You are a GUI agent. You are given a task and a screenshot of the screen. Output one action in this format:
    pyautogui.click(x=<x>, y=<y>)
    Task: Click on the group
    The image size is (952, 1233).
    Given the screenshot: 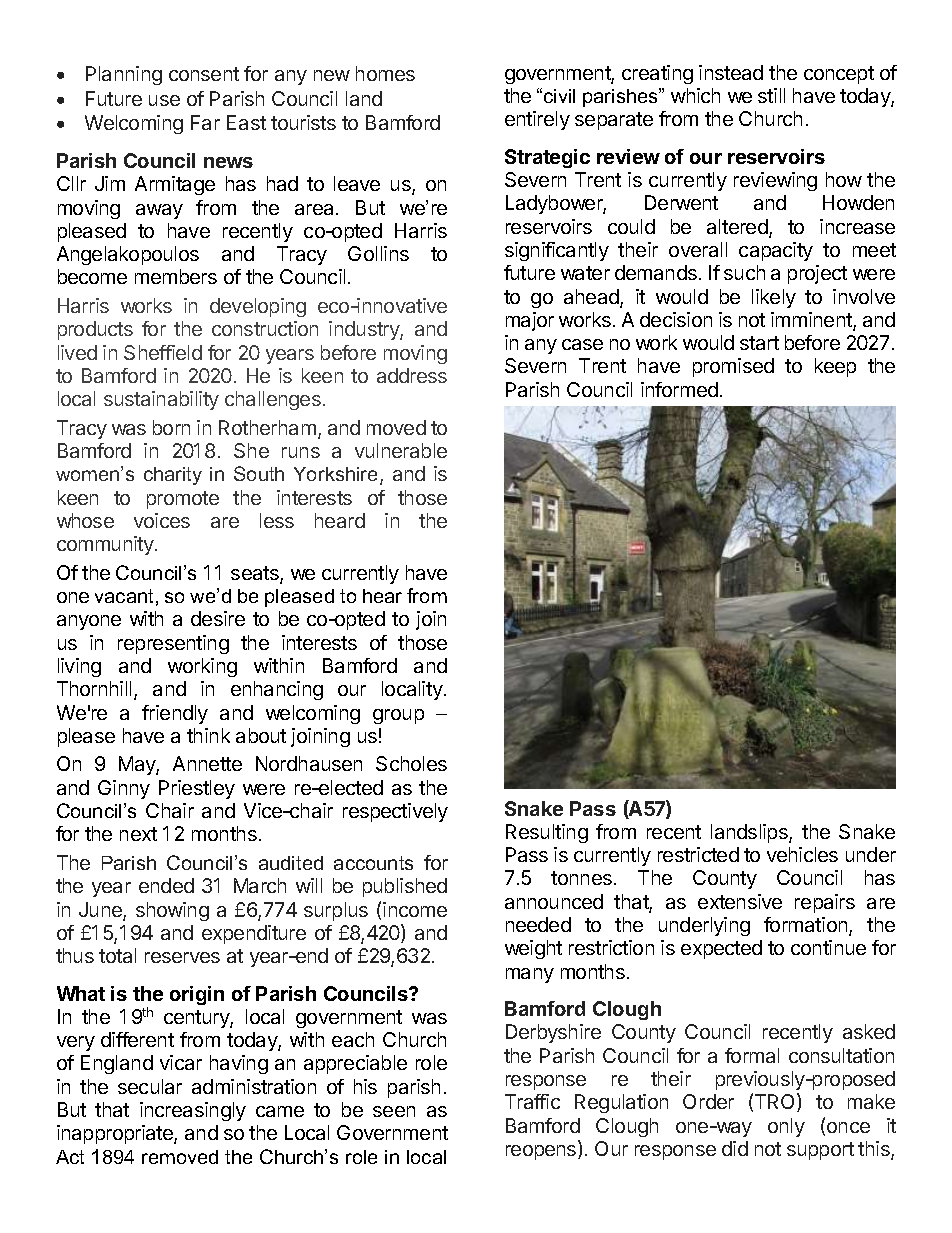 What is the action you would take?
    pyautogui.click(x=398, y=716)
